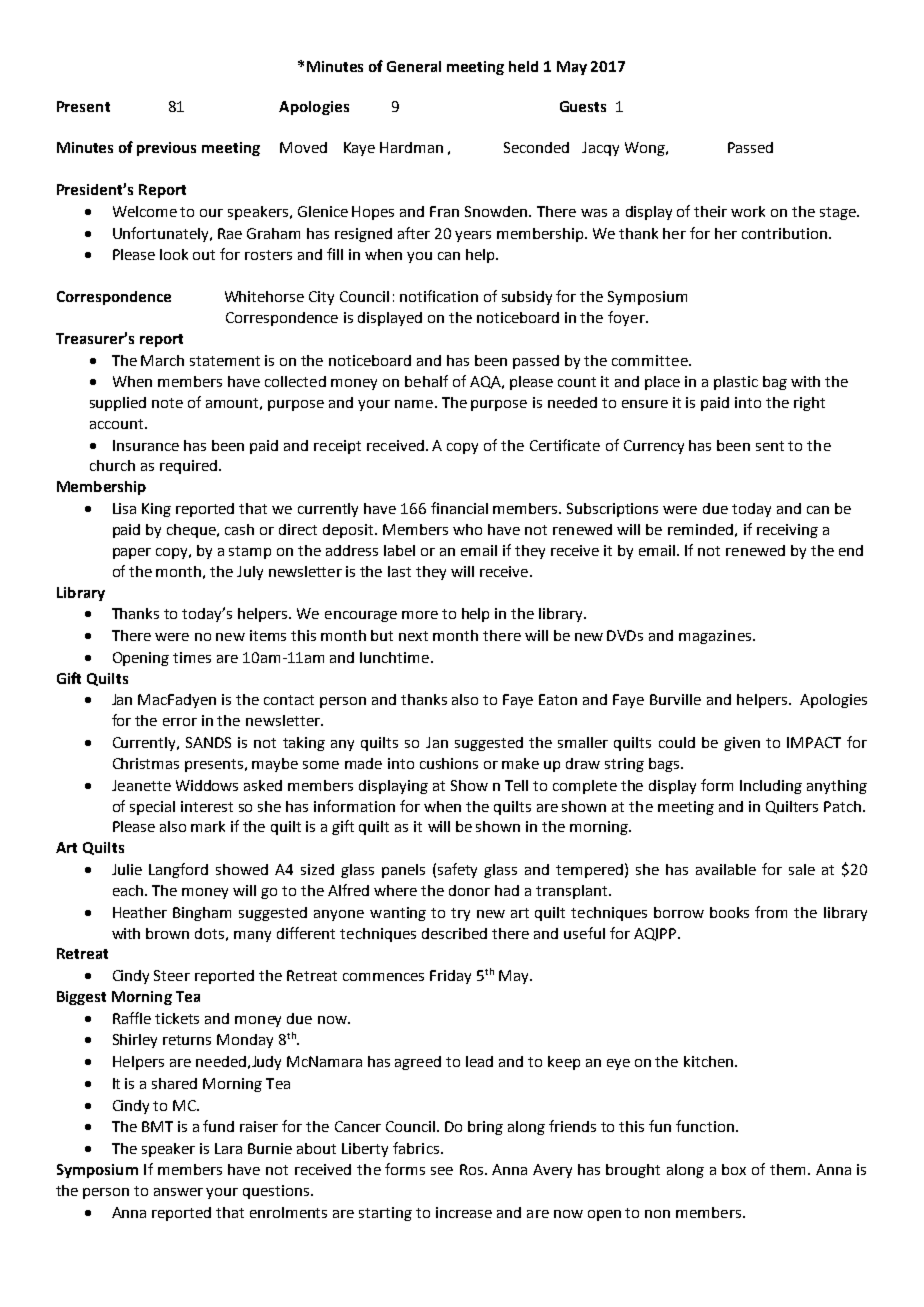  Describe the element at coordinates (132, 553) in the screenshot. I see `paper` at that location.
